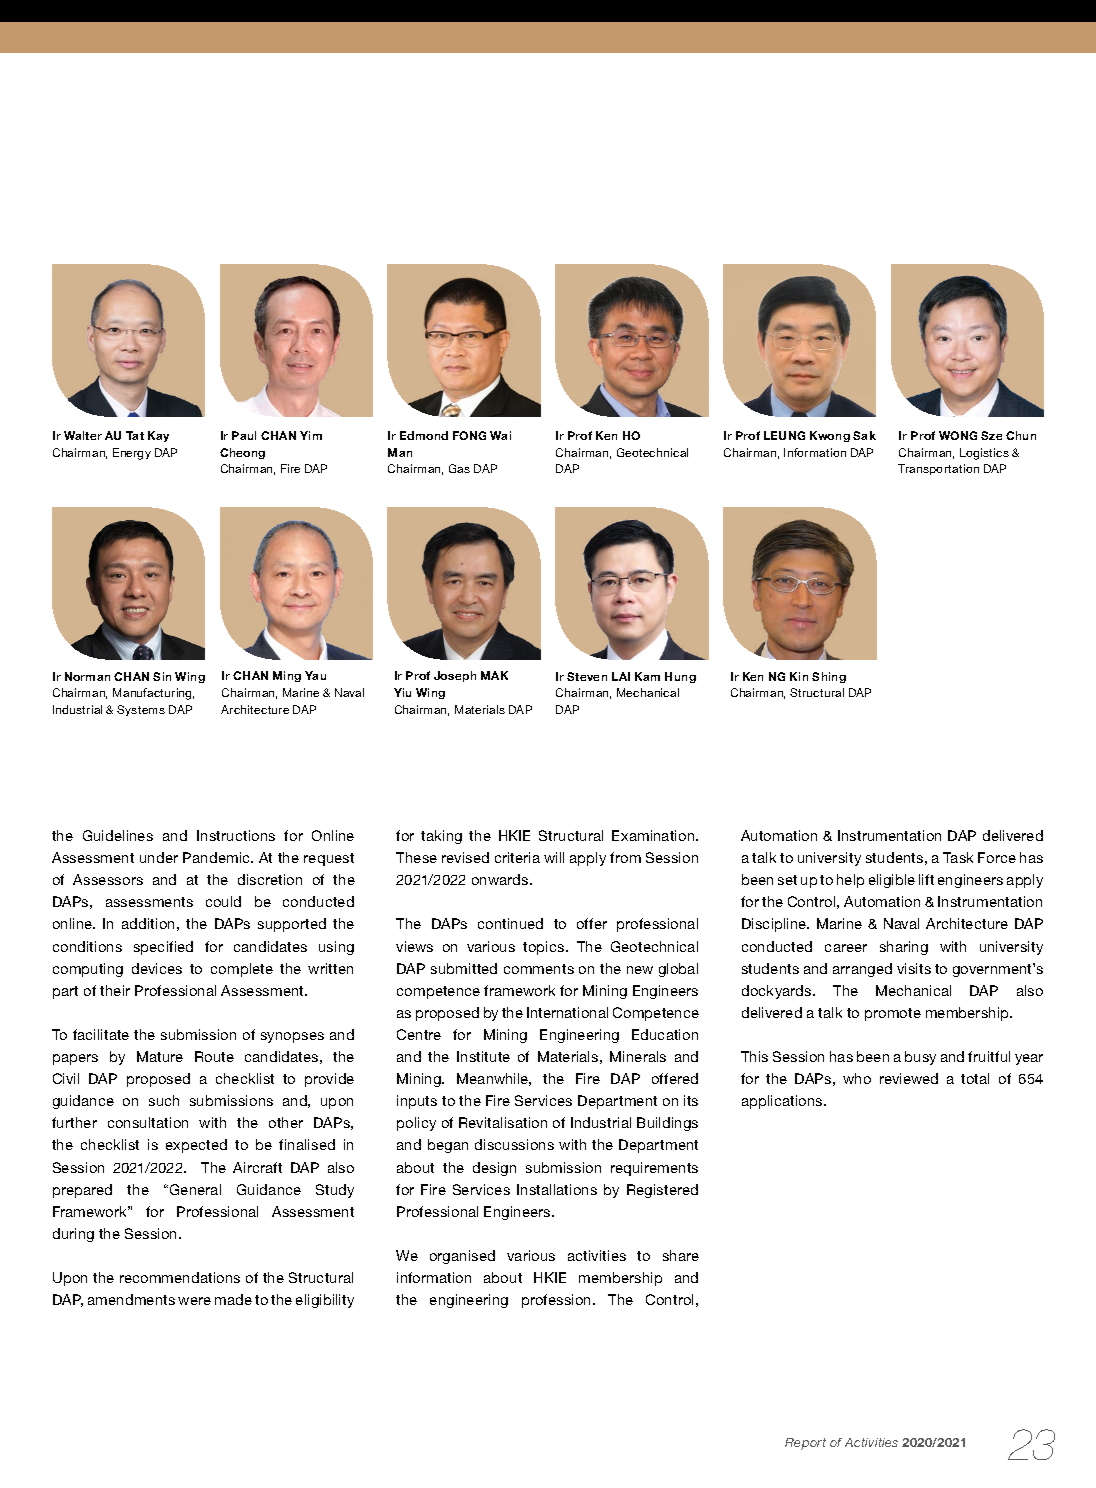 This screenshot has height=1488, width=1096. What do you see at coordinates (132, 454) in the screenshot?
I see `Energy` at bounding box center [132, 454].
